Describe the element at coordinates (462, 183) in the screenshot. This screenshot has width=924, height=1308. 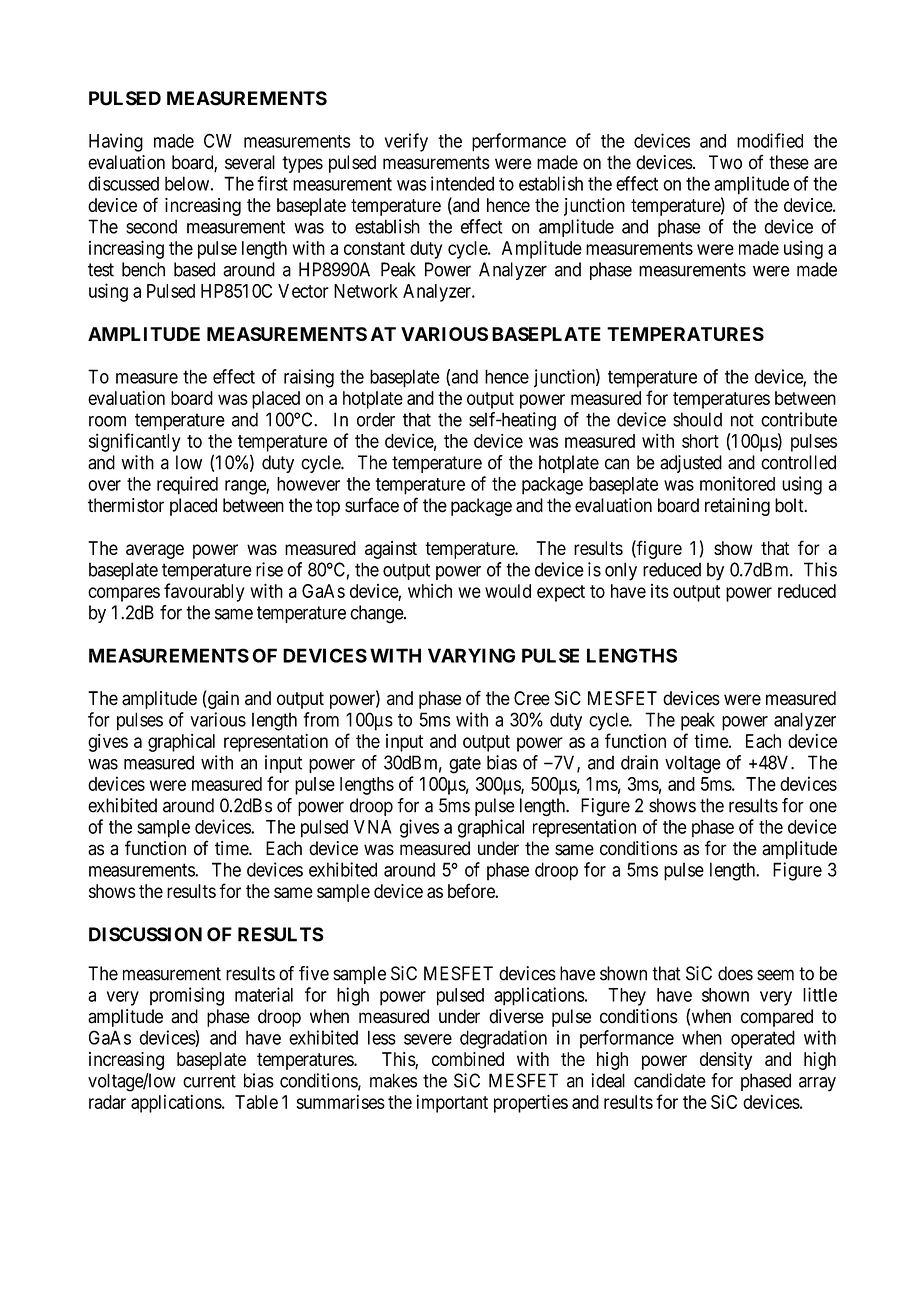
I see `intended` at that location.
